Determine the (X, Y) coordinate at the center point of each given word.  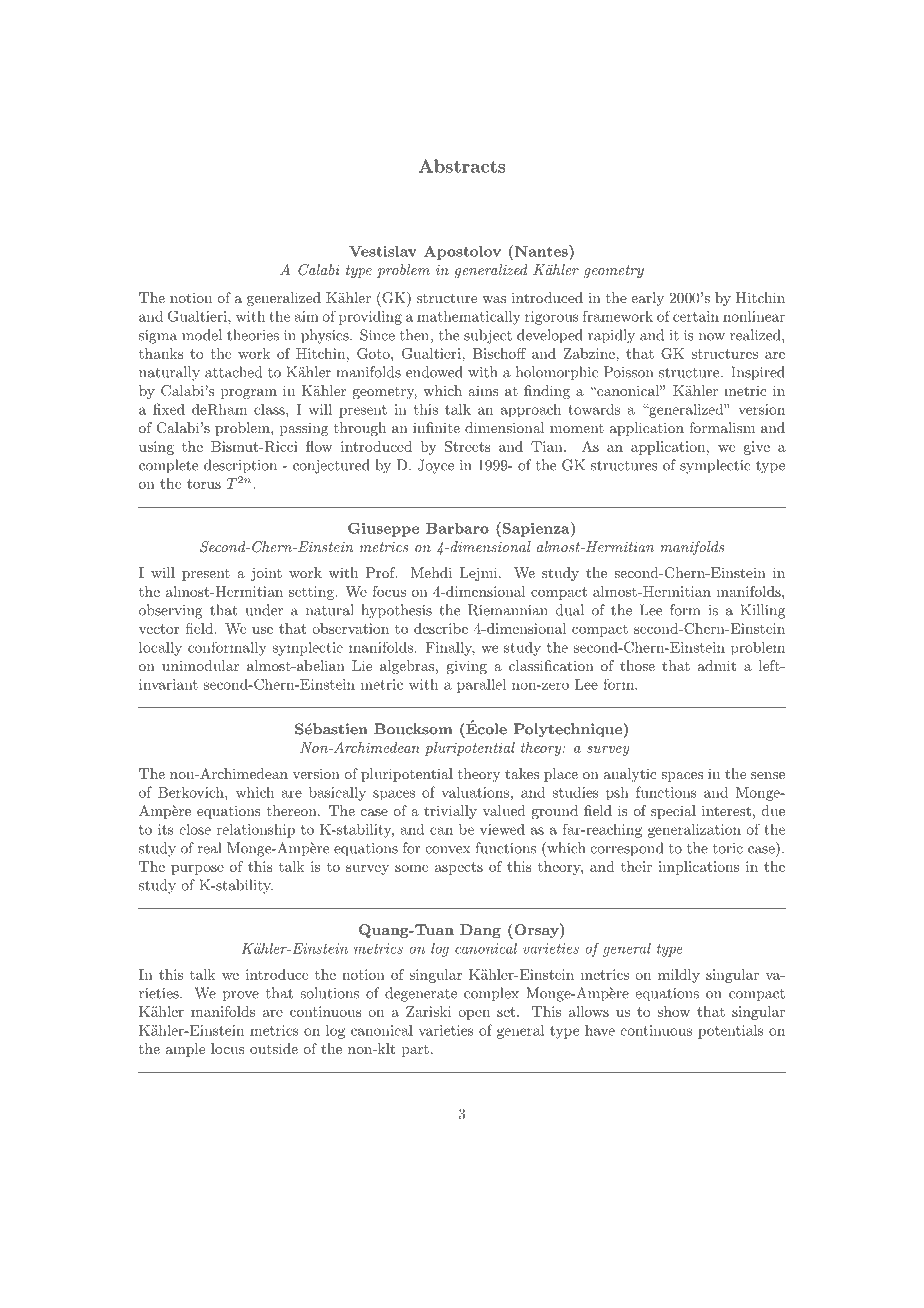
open (474, 1015)
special (673, 812)
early (647, 299)
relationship (256, 831)
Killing (762, 611)
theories (253, 335)
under (264, 610)
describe (441, 628)
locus (228, 1048)
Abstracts (462, 166)
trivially (450, 812)
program (249, 394)
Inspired (758, 373)
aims (483, 390)
